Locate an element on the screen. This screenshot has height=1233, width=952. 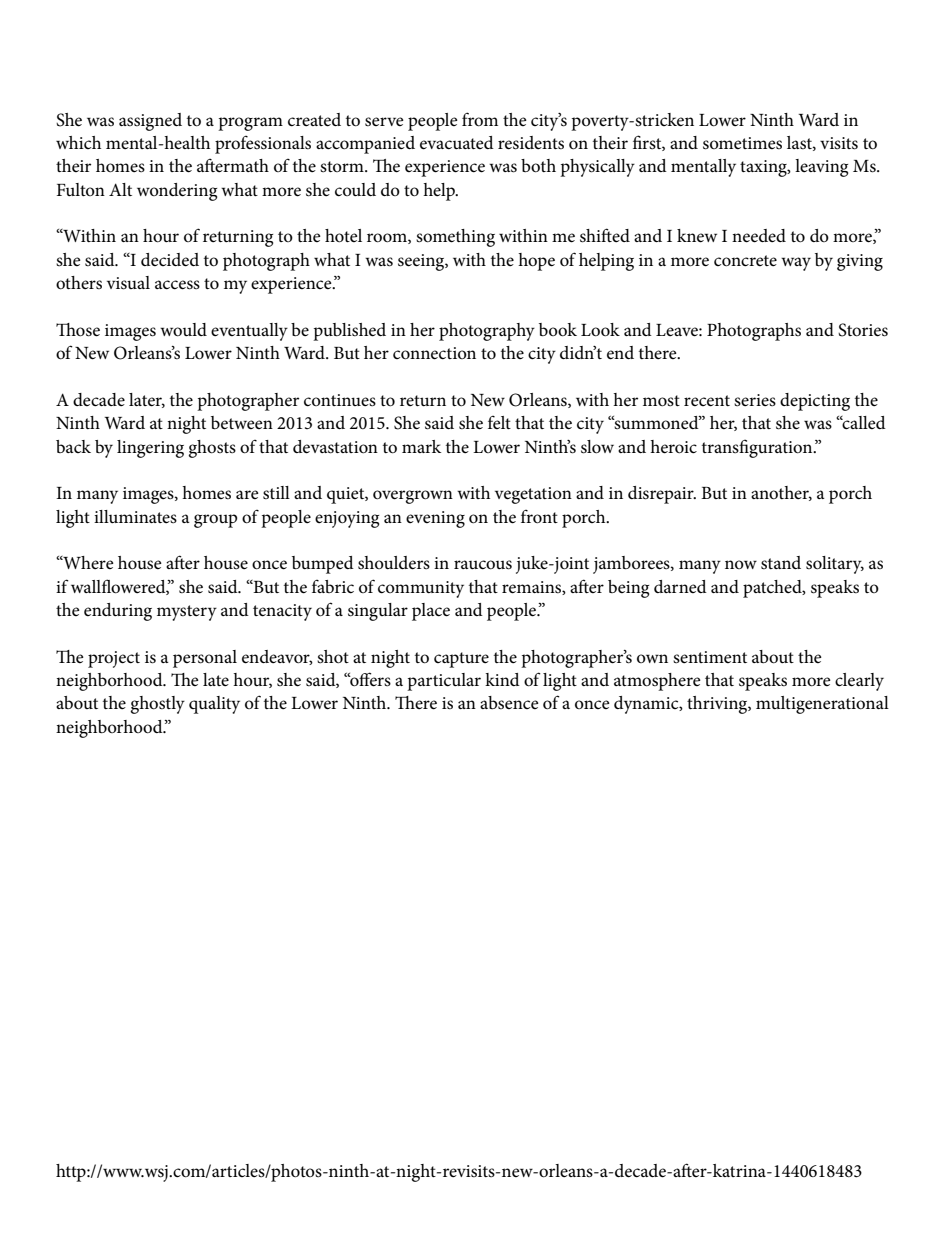
between is located at coordinates (242, 423).
